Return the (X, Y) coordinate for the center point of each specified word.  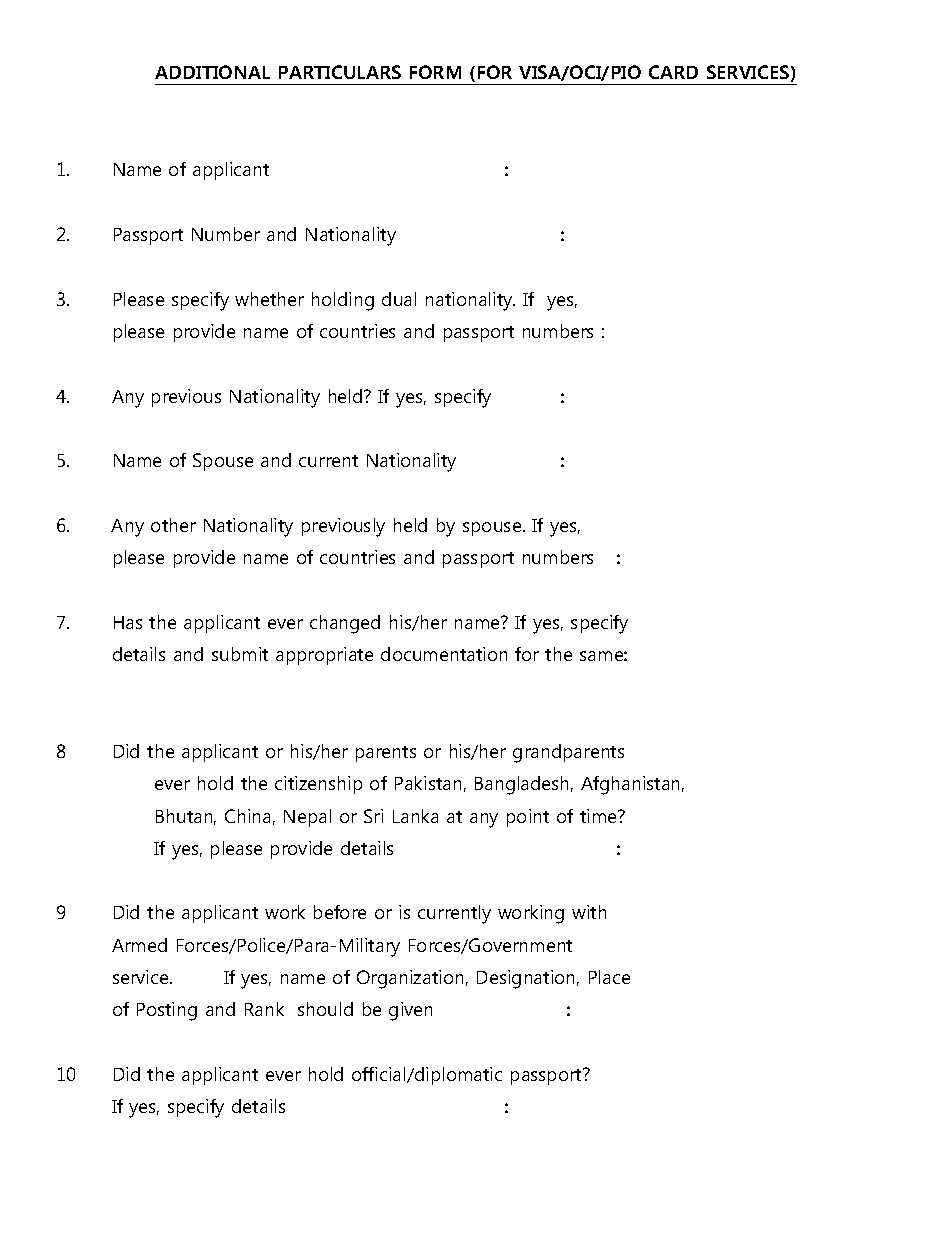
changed (345, 624)
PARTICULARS (340, 72)
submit (240, 654)
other (173, 525)
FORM (435, 72)
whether (269, 299)
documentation (444, 654)
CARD (673, 72)
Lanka (415, 816)
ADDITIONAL (212, 72)
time (599, 816)
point (528, 818)
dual (399, 299)
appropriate (324, 656)
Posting (167, 1011)
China (247, 816)
